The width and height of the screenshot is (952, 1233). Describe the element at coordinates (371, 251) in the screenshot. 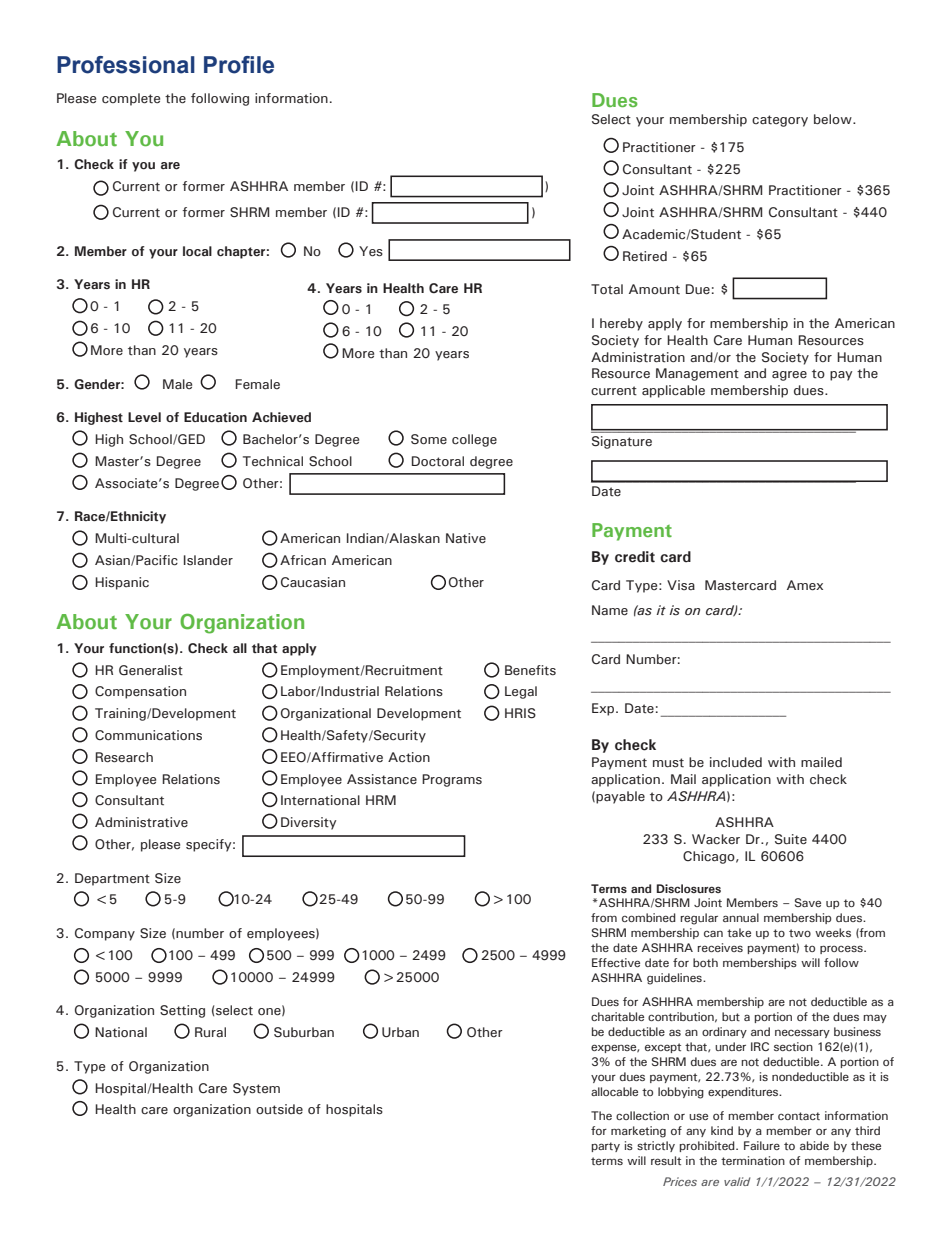

I see `Yes` at that location.
